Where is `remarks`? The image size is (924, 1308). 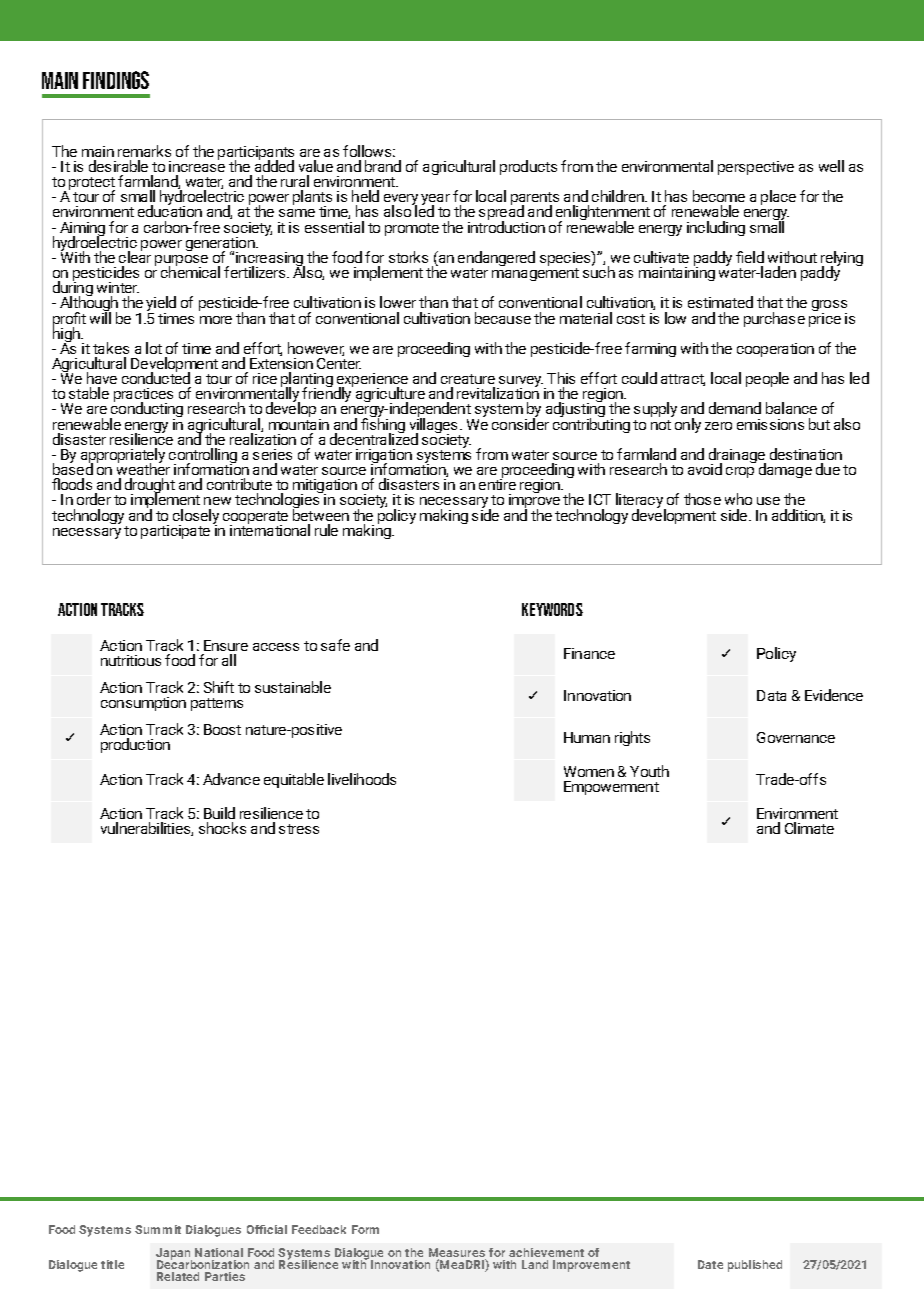 remarks is located at coordinates (144, 151).
